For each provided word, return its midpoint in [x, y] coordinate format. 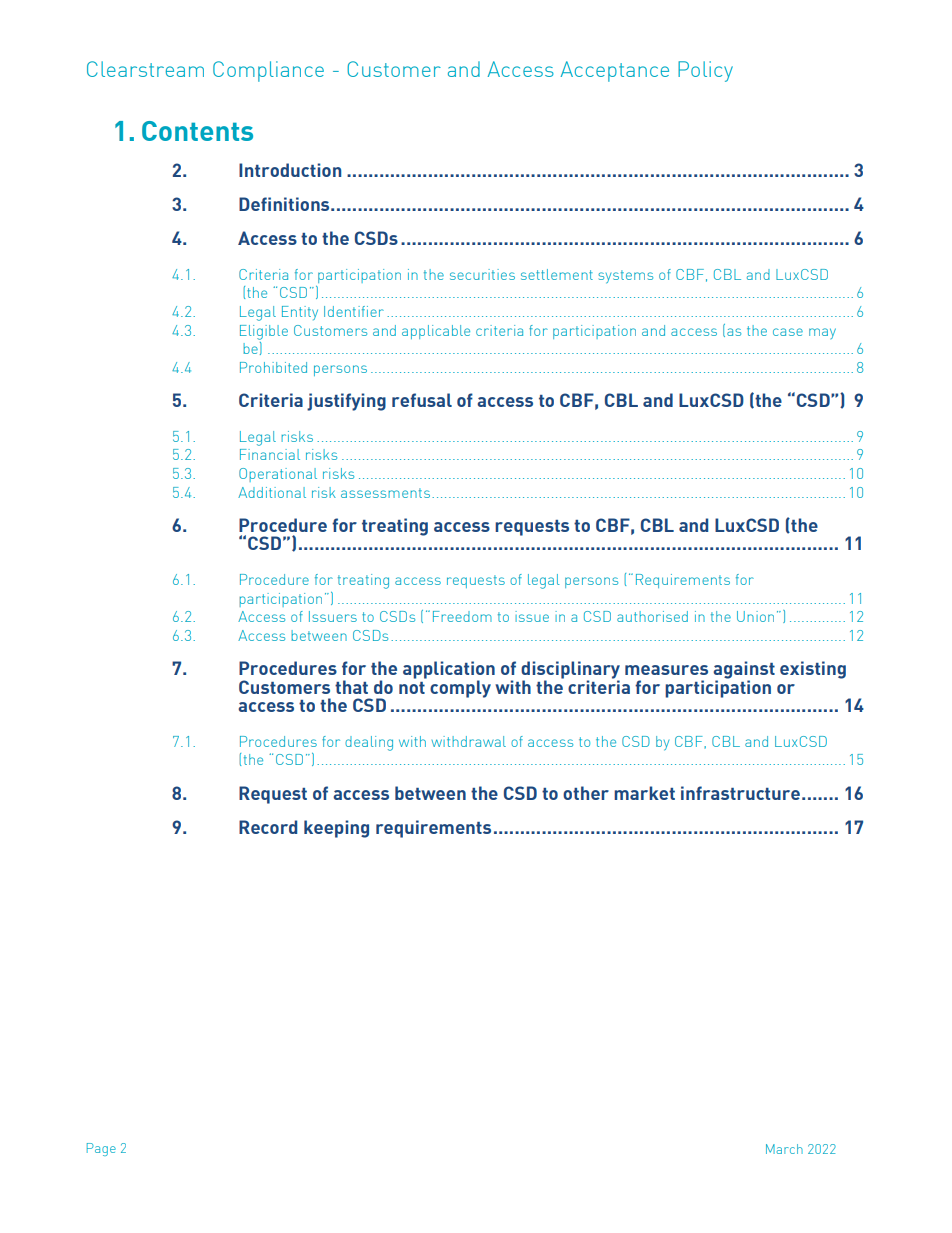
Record [268, 827]
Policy [705, 71]
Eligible [264, 332]
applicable [436, 332]
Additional [272, 492]
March [784, 1149]
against [744, 671]
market [644, 793]
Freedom [462, 616]
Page [101, 1149]
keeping [336, 829]
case [788, 332]
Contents [197, 131]
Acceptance [614, 71]
